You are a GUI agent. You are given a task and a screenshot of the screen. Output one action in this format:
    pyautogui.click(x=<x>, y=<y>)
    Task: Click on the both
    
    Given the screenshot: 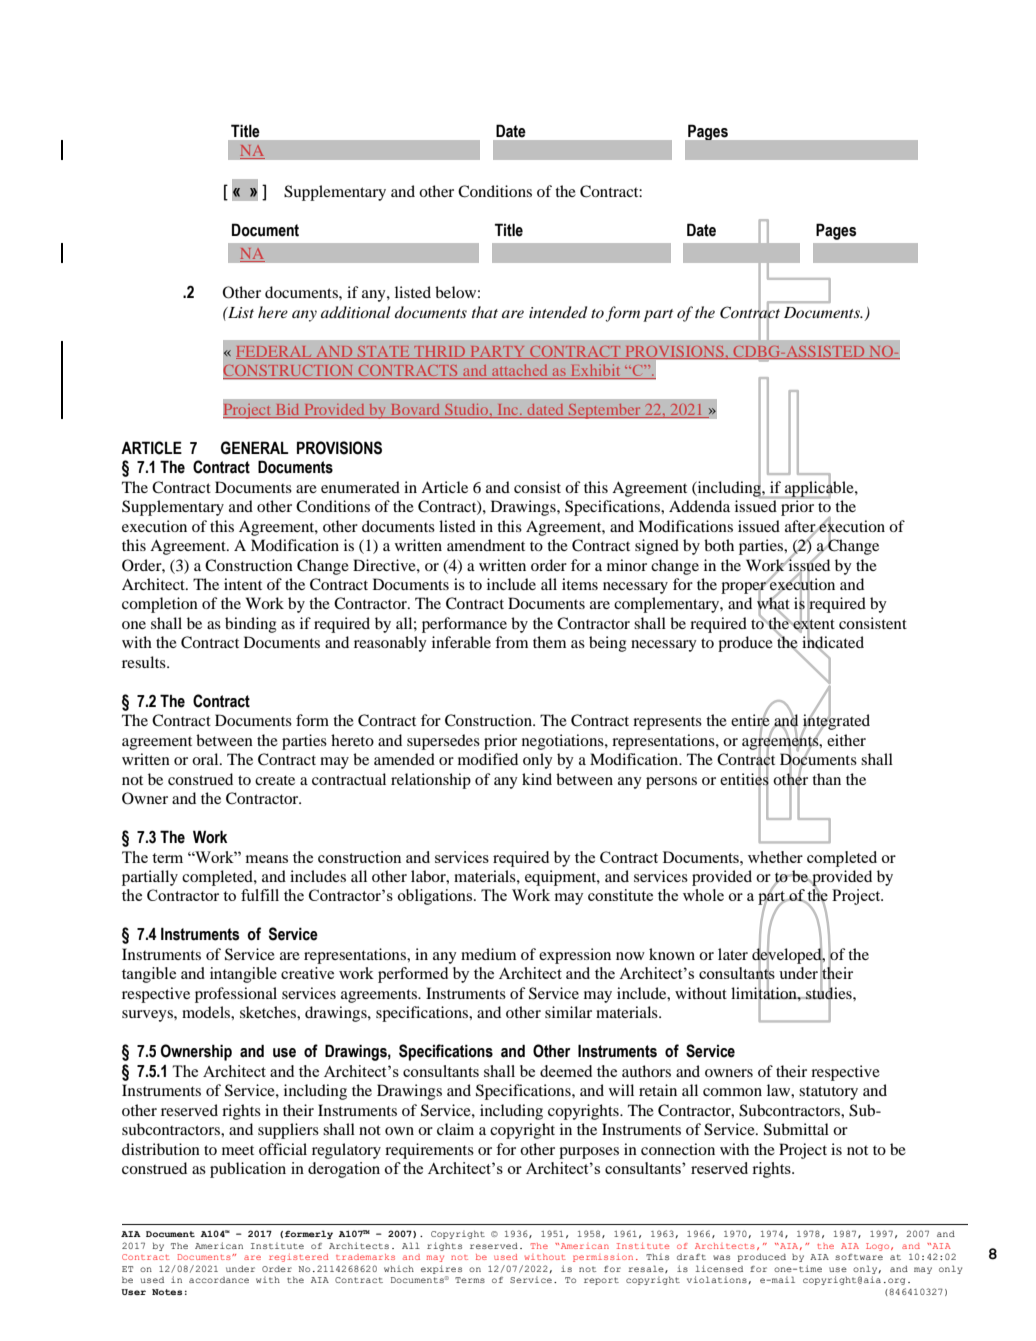 What is the action you would take?
    pyautogui.click(x=719, y=545)
